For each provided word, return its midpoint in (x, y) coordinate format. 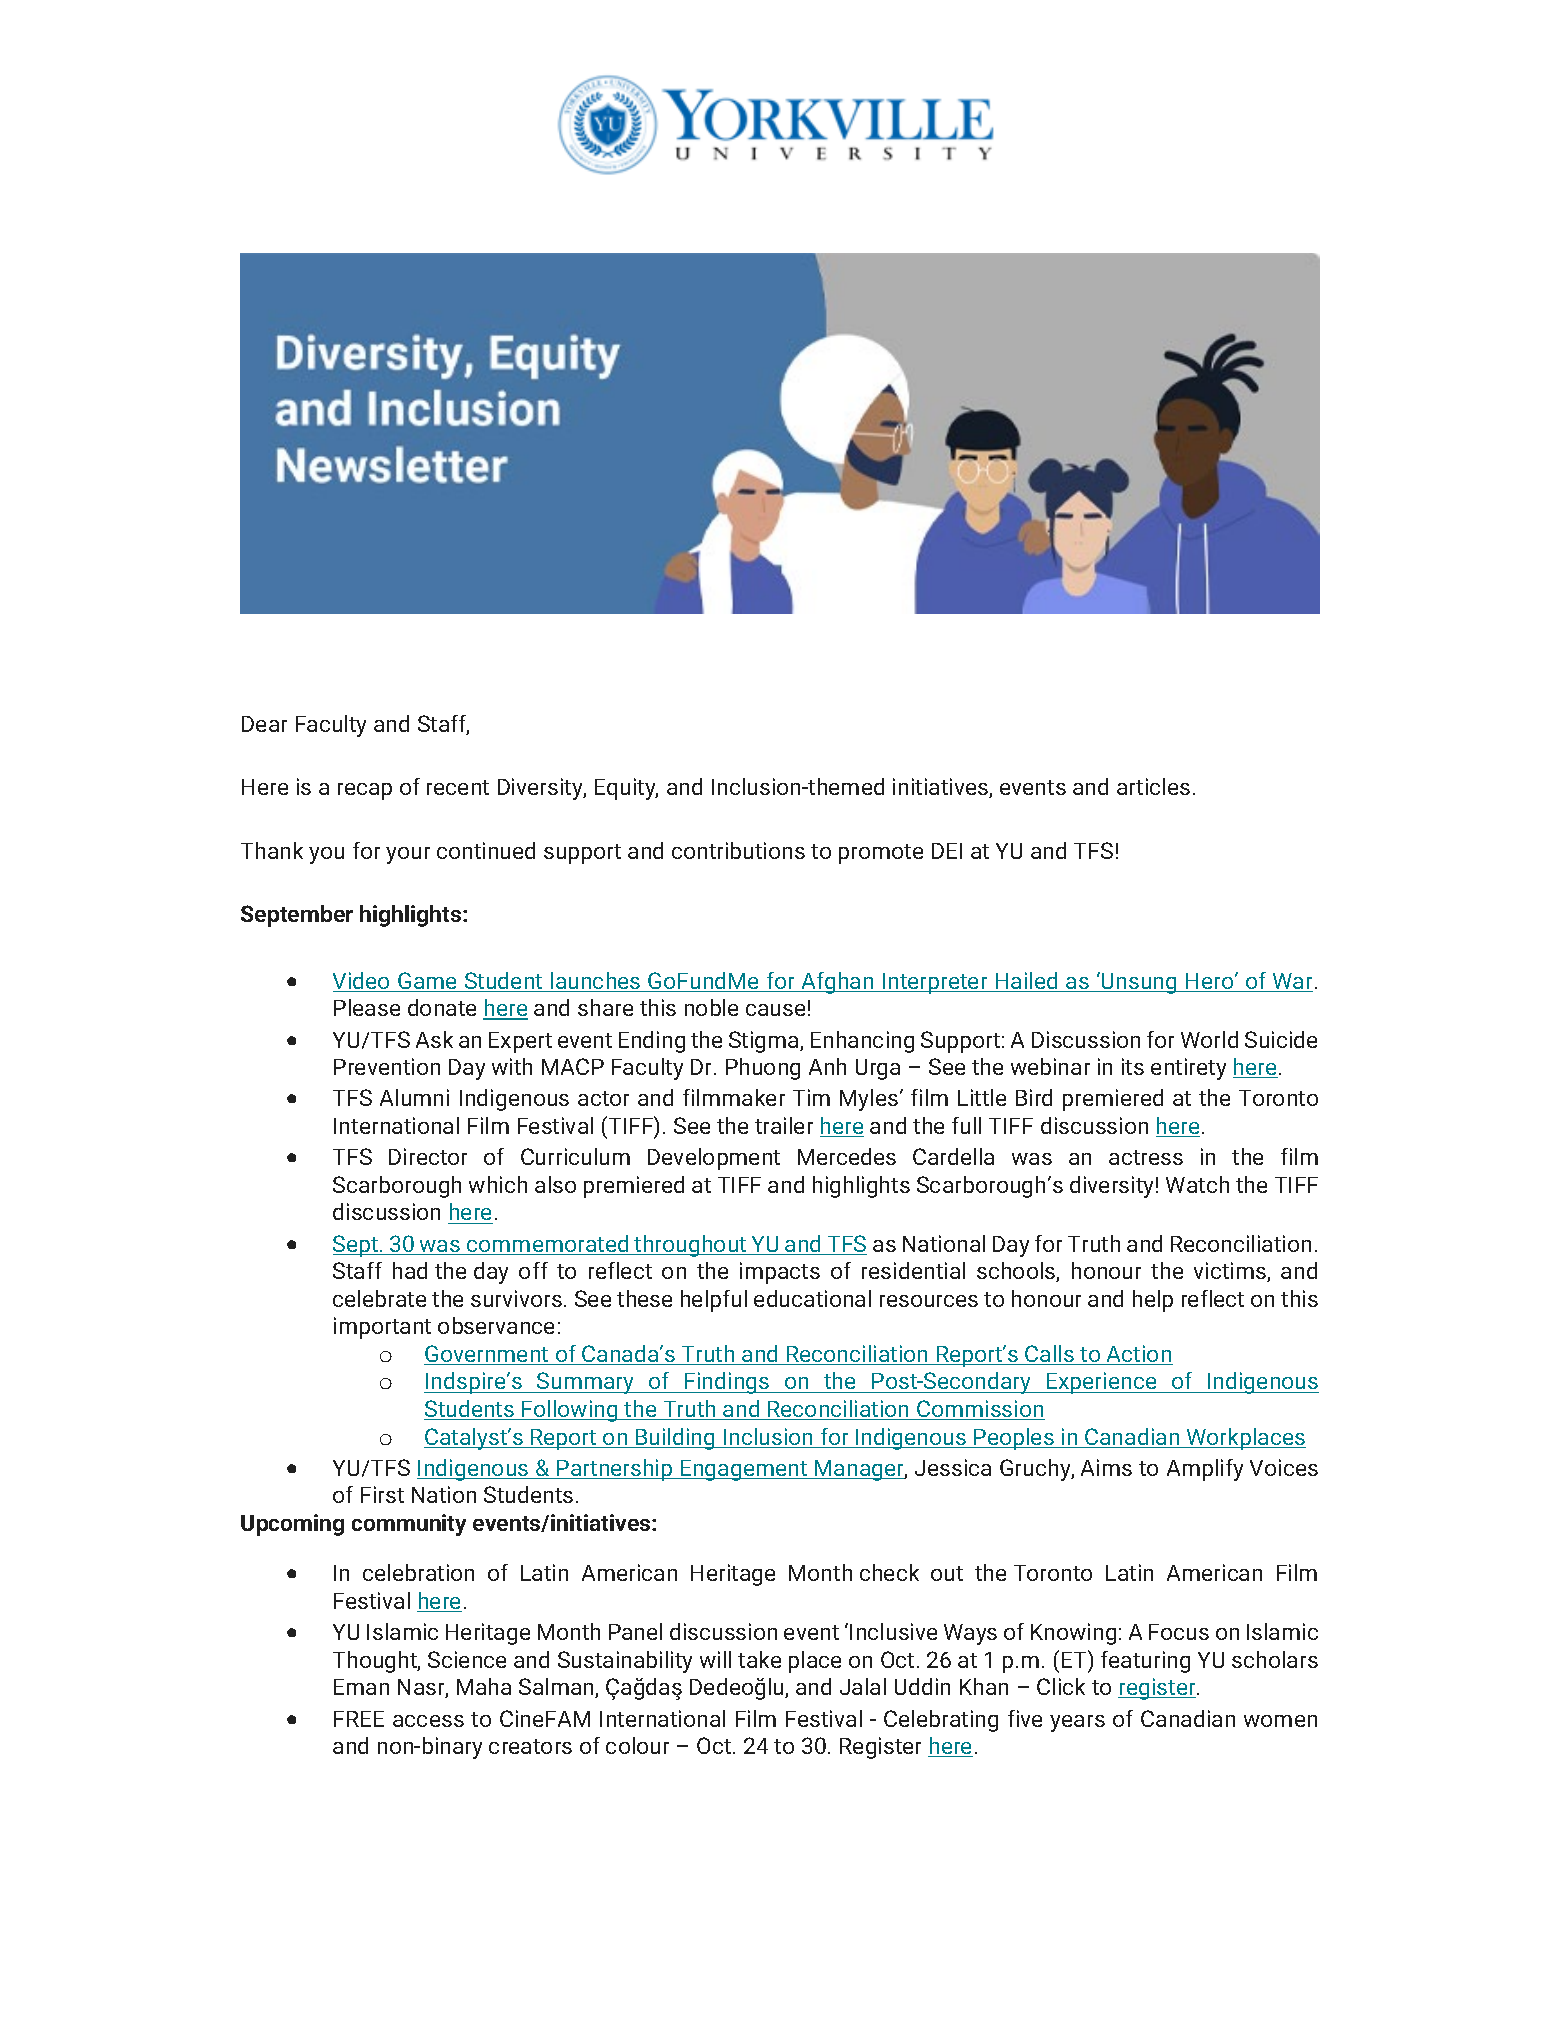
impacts (780, 1273)
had (410, 1270)
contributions (738, 850)
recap (365, 791)
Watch (1197, 1184)
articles (1153, 786)
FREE (359, 1719)
